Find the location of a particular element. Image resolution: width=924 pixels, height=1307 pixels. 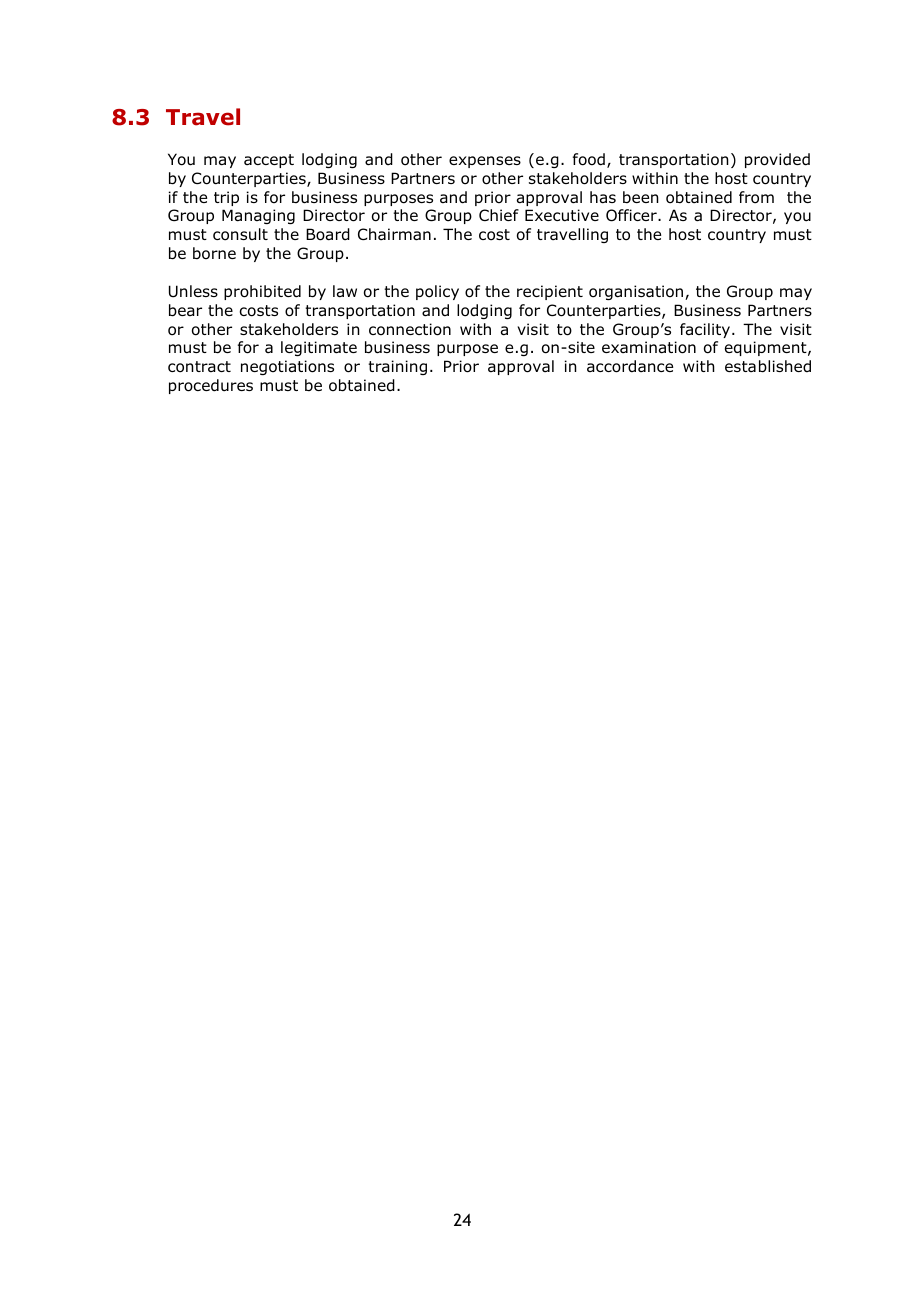

expenses is located at coordinates (485, 162).
